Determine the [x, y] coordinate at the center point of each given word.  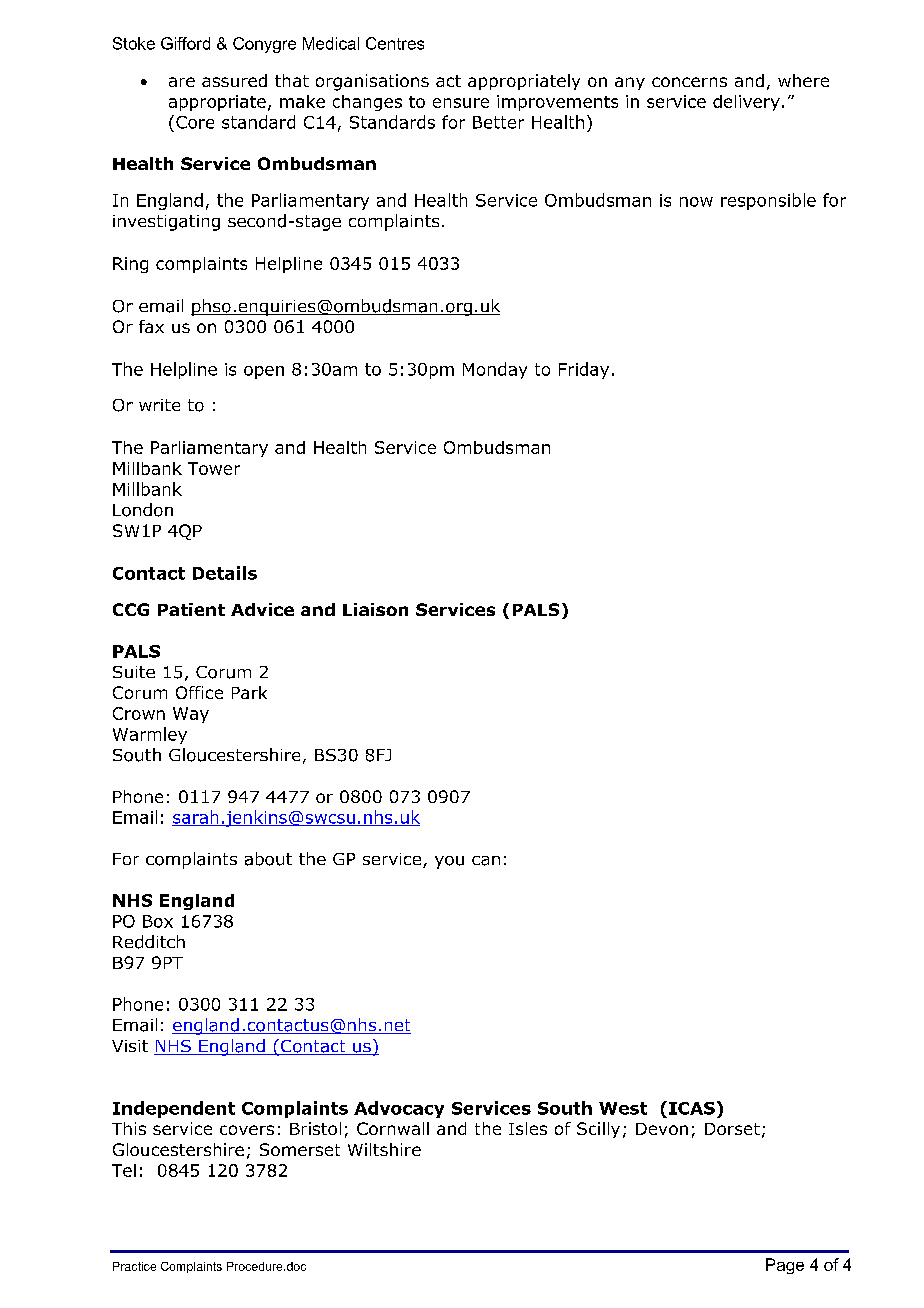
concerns [689, 82]
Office [199, 692]
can [486, 861]
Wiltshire [384, 1149]
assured [234, 80]
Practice [134, 1266]
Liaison [375, 609]
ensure [461, 103]
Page [785, 1266]
